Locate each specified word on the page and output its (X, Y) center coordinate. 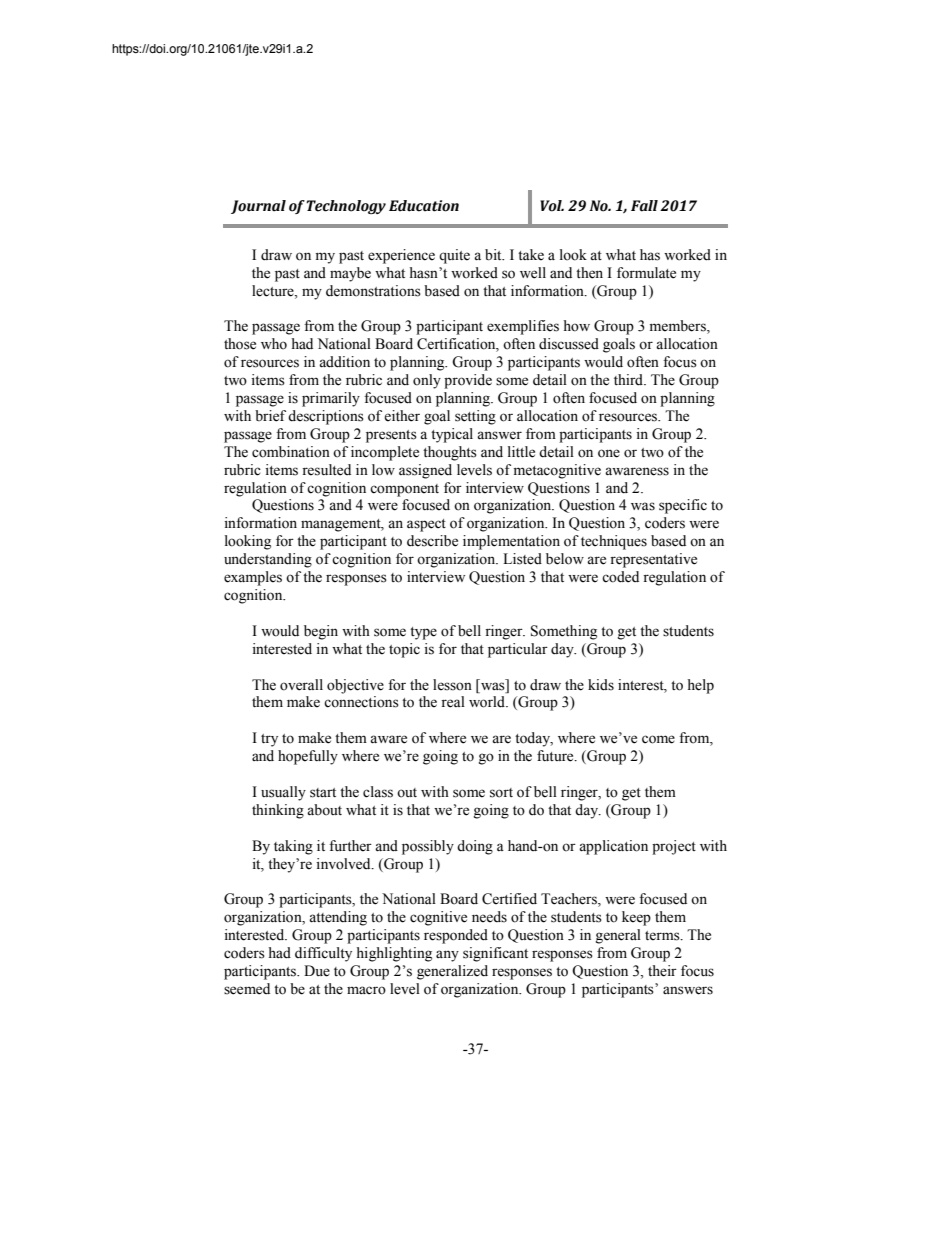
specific (683, 506)
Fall (644, 206)
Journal (258, 207)
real (453, 702)
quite (454, 256)
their (662, 971)
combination (291, 452)
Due (317, 971)
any (447, 956)
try (269, 740)
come (658, 739)
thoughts (450, 453)
